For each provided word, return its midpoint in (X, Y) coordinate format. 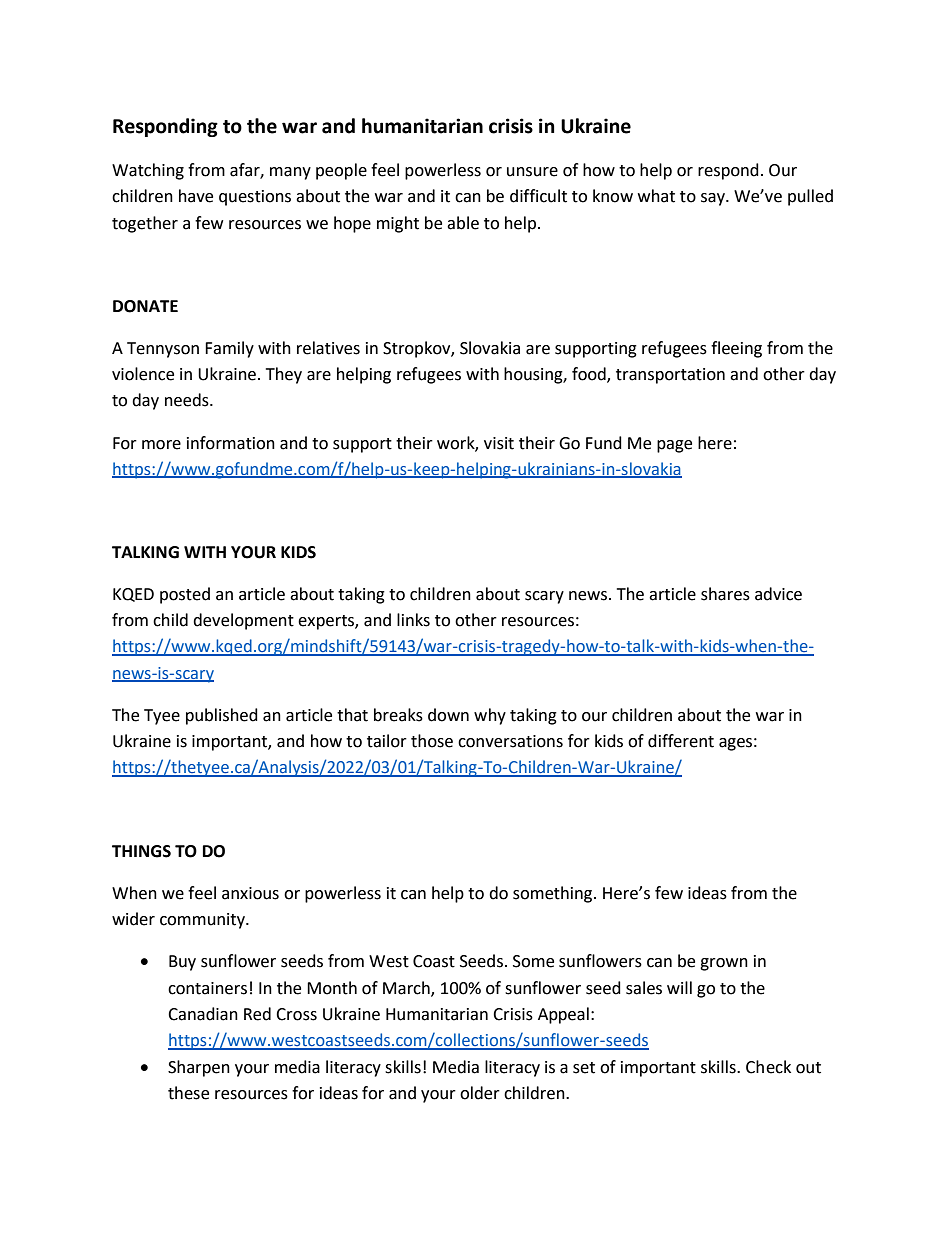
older (480, 1093)
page (674, 446)
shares (725, 594)
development (243, 621)
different (681, 741)
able (463, 223)
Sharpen (199, 1068)
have (196, 196)
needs (188, 400)
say (714, 199)
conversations (510, 741)
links (413, 620)
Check (768, 1067)
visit (499, 443)
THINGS (141, 851)
